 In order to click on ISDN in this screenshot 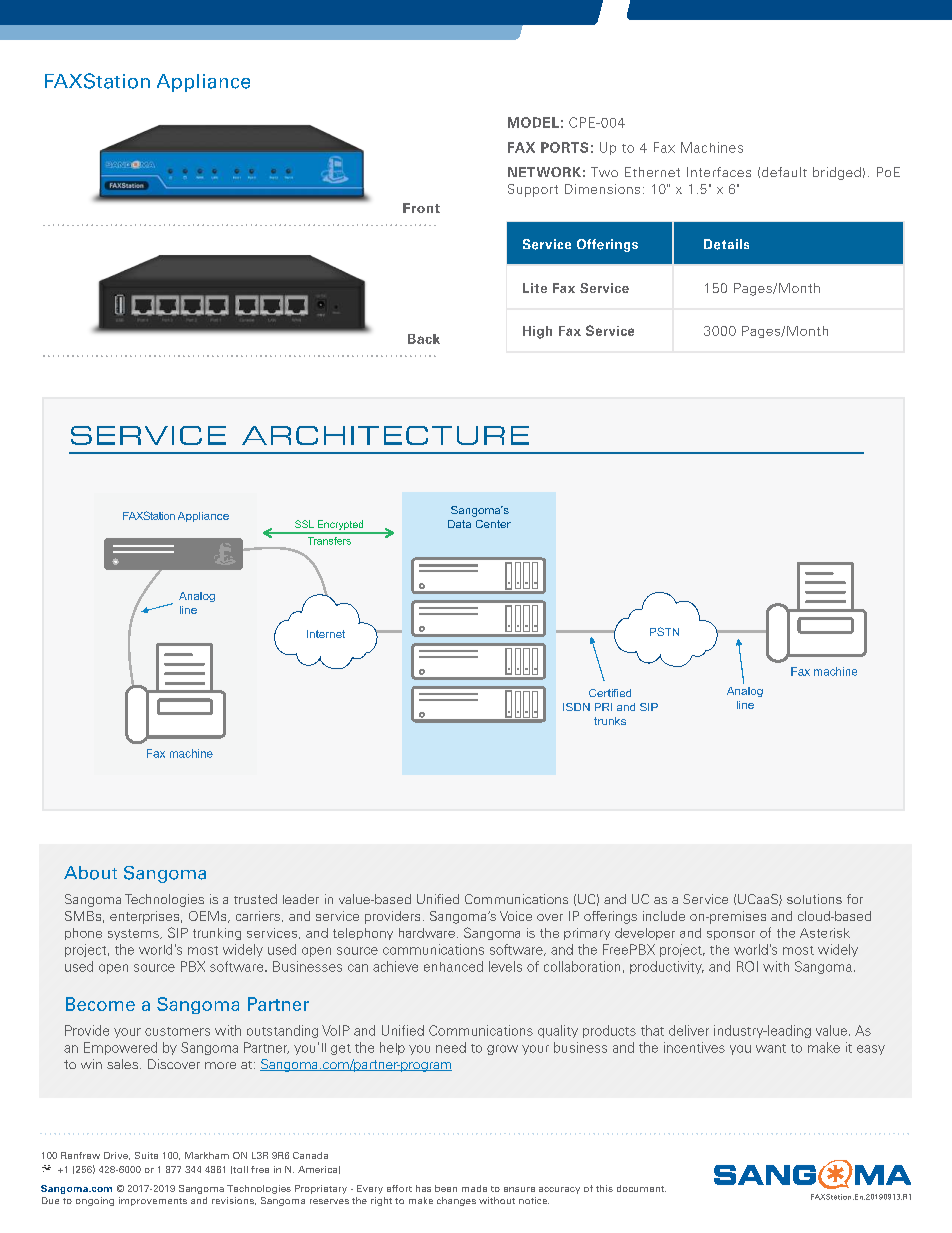, I will do `click(576, 707)`.
